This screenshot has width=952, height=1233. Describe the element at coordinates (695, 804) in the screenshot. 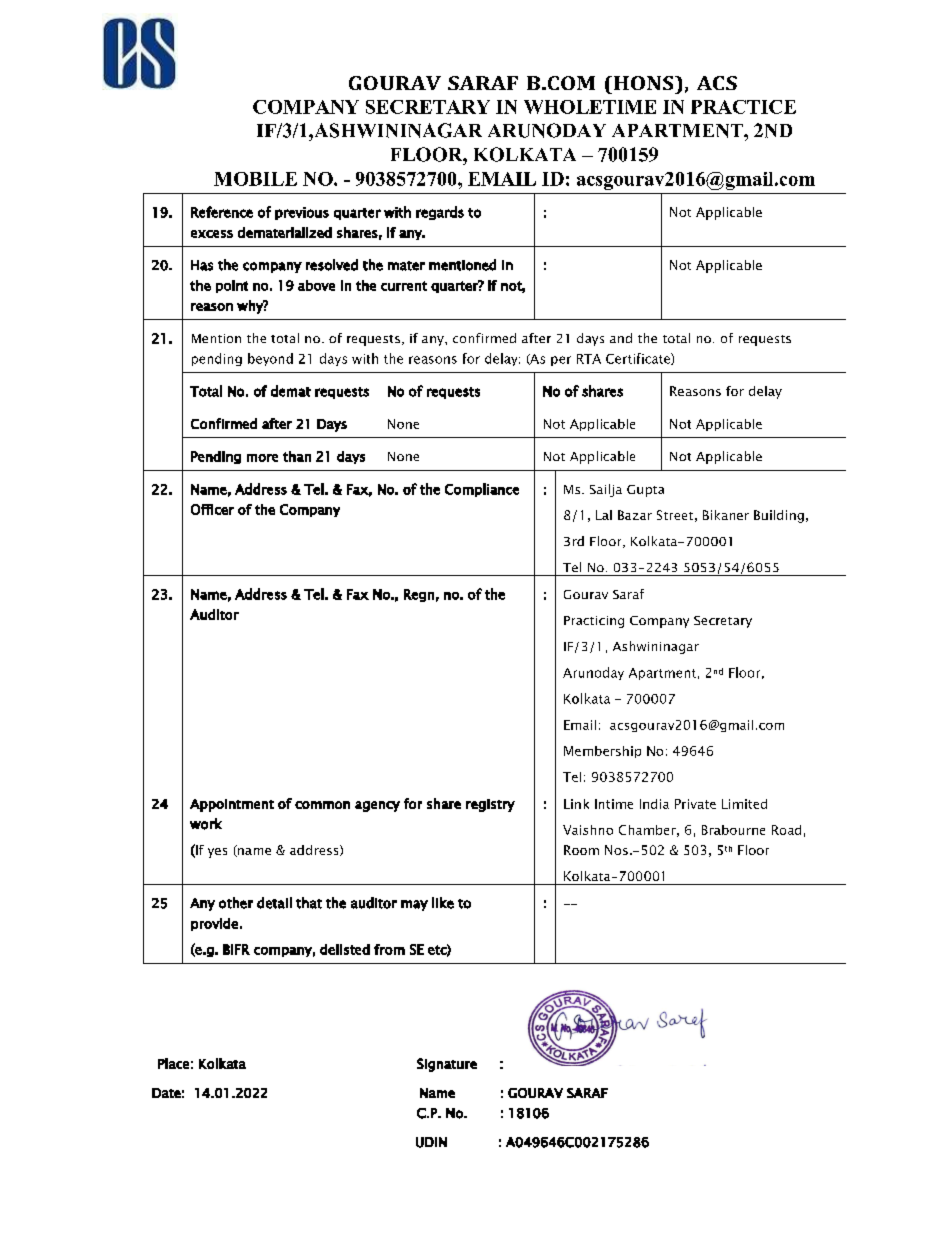

I see `Private` at that location.
